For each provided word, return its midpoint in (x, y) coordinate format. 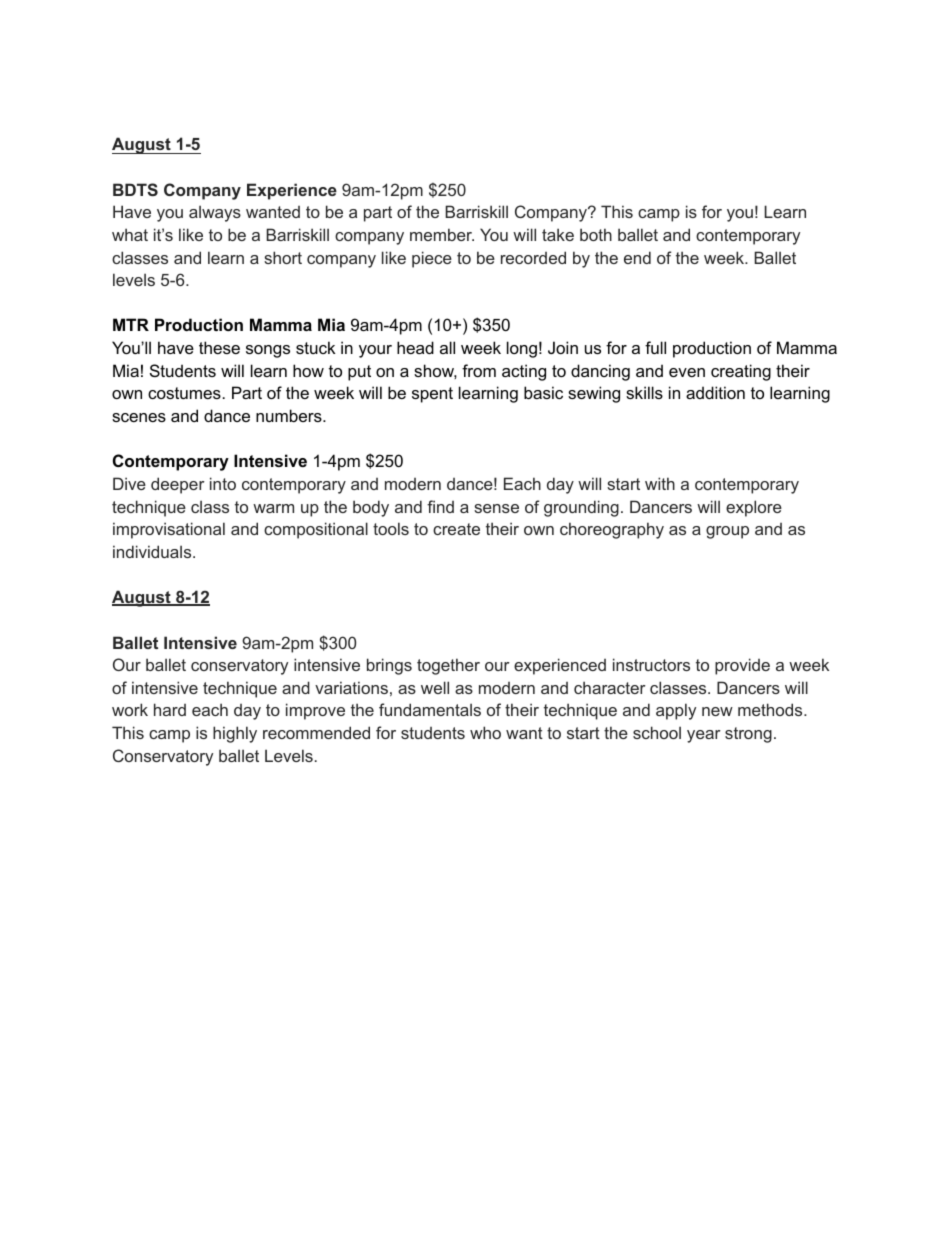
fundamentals (430, 709)
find (440, 506)
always (215, 213)
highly (235, 734)
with (660, 483)
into (223, 483)
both (596, 234)
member (442, 234)
